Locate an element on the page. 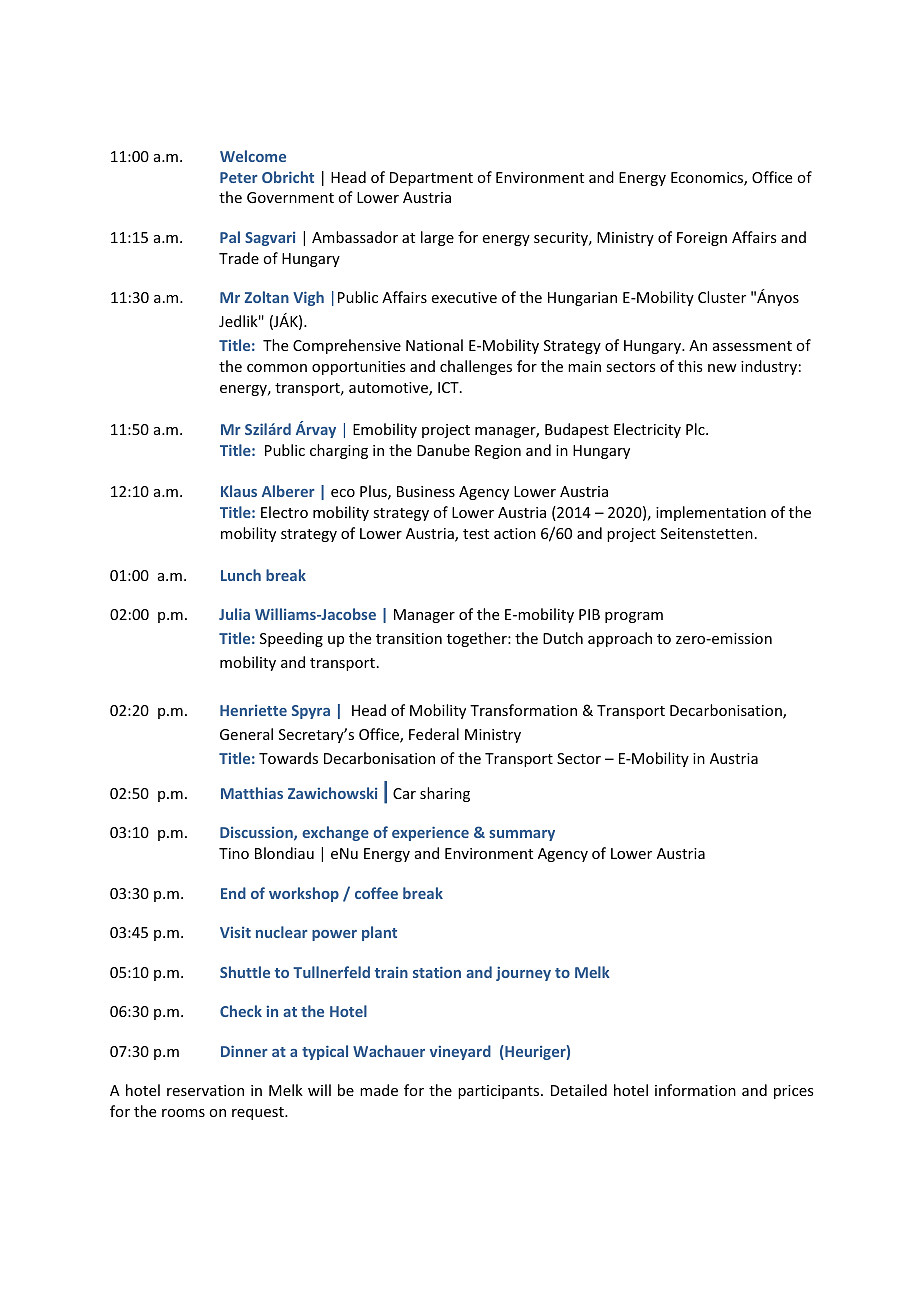 The height and width of the document is (1308, 924). Department is located at coordinates (431, 179).
